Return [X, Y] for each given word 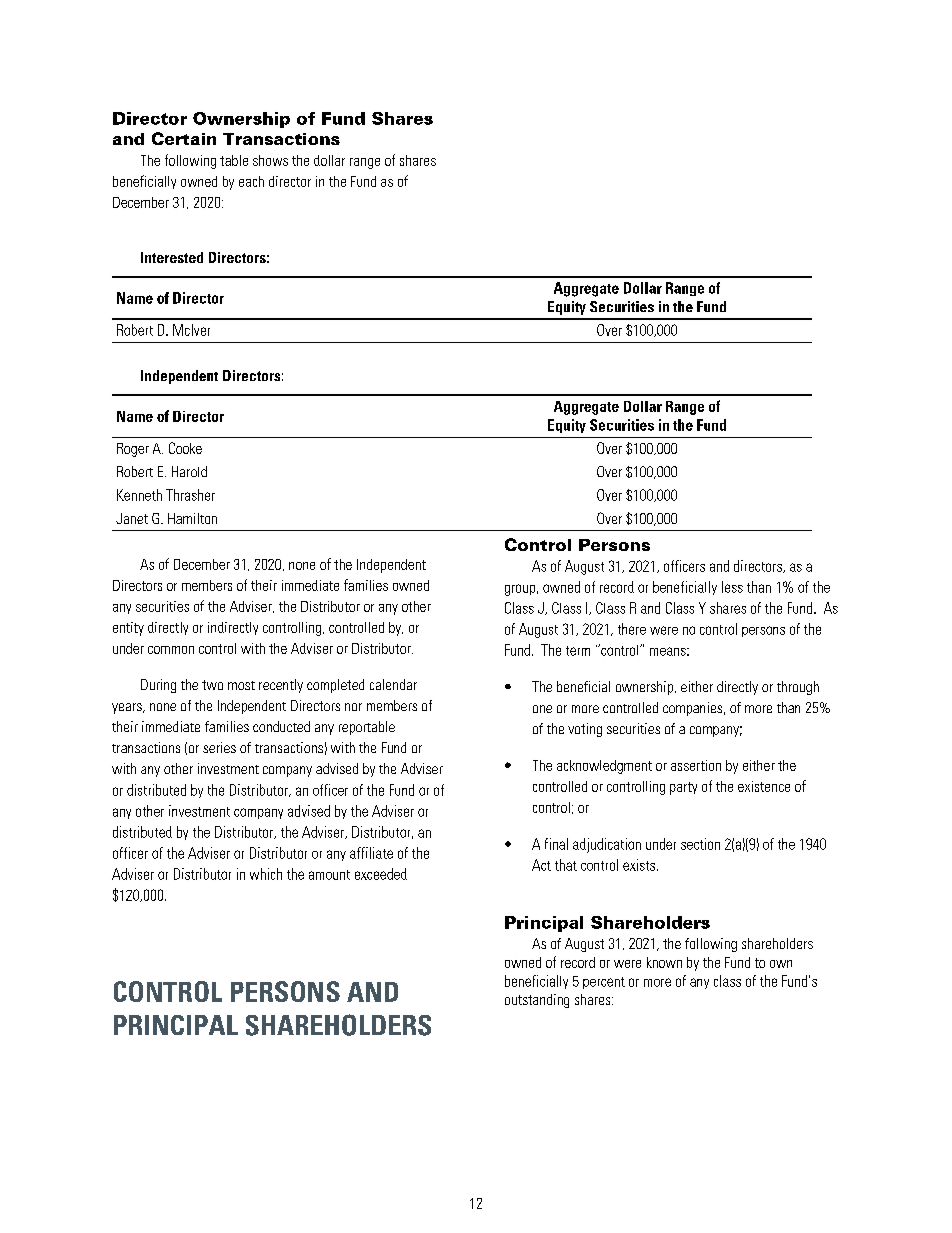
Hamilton [192, 518]
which [266, 874]
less [732, 587]
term [578, 651]
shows [270, 160]
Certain [184, 138]
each [251, 181]
